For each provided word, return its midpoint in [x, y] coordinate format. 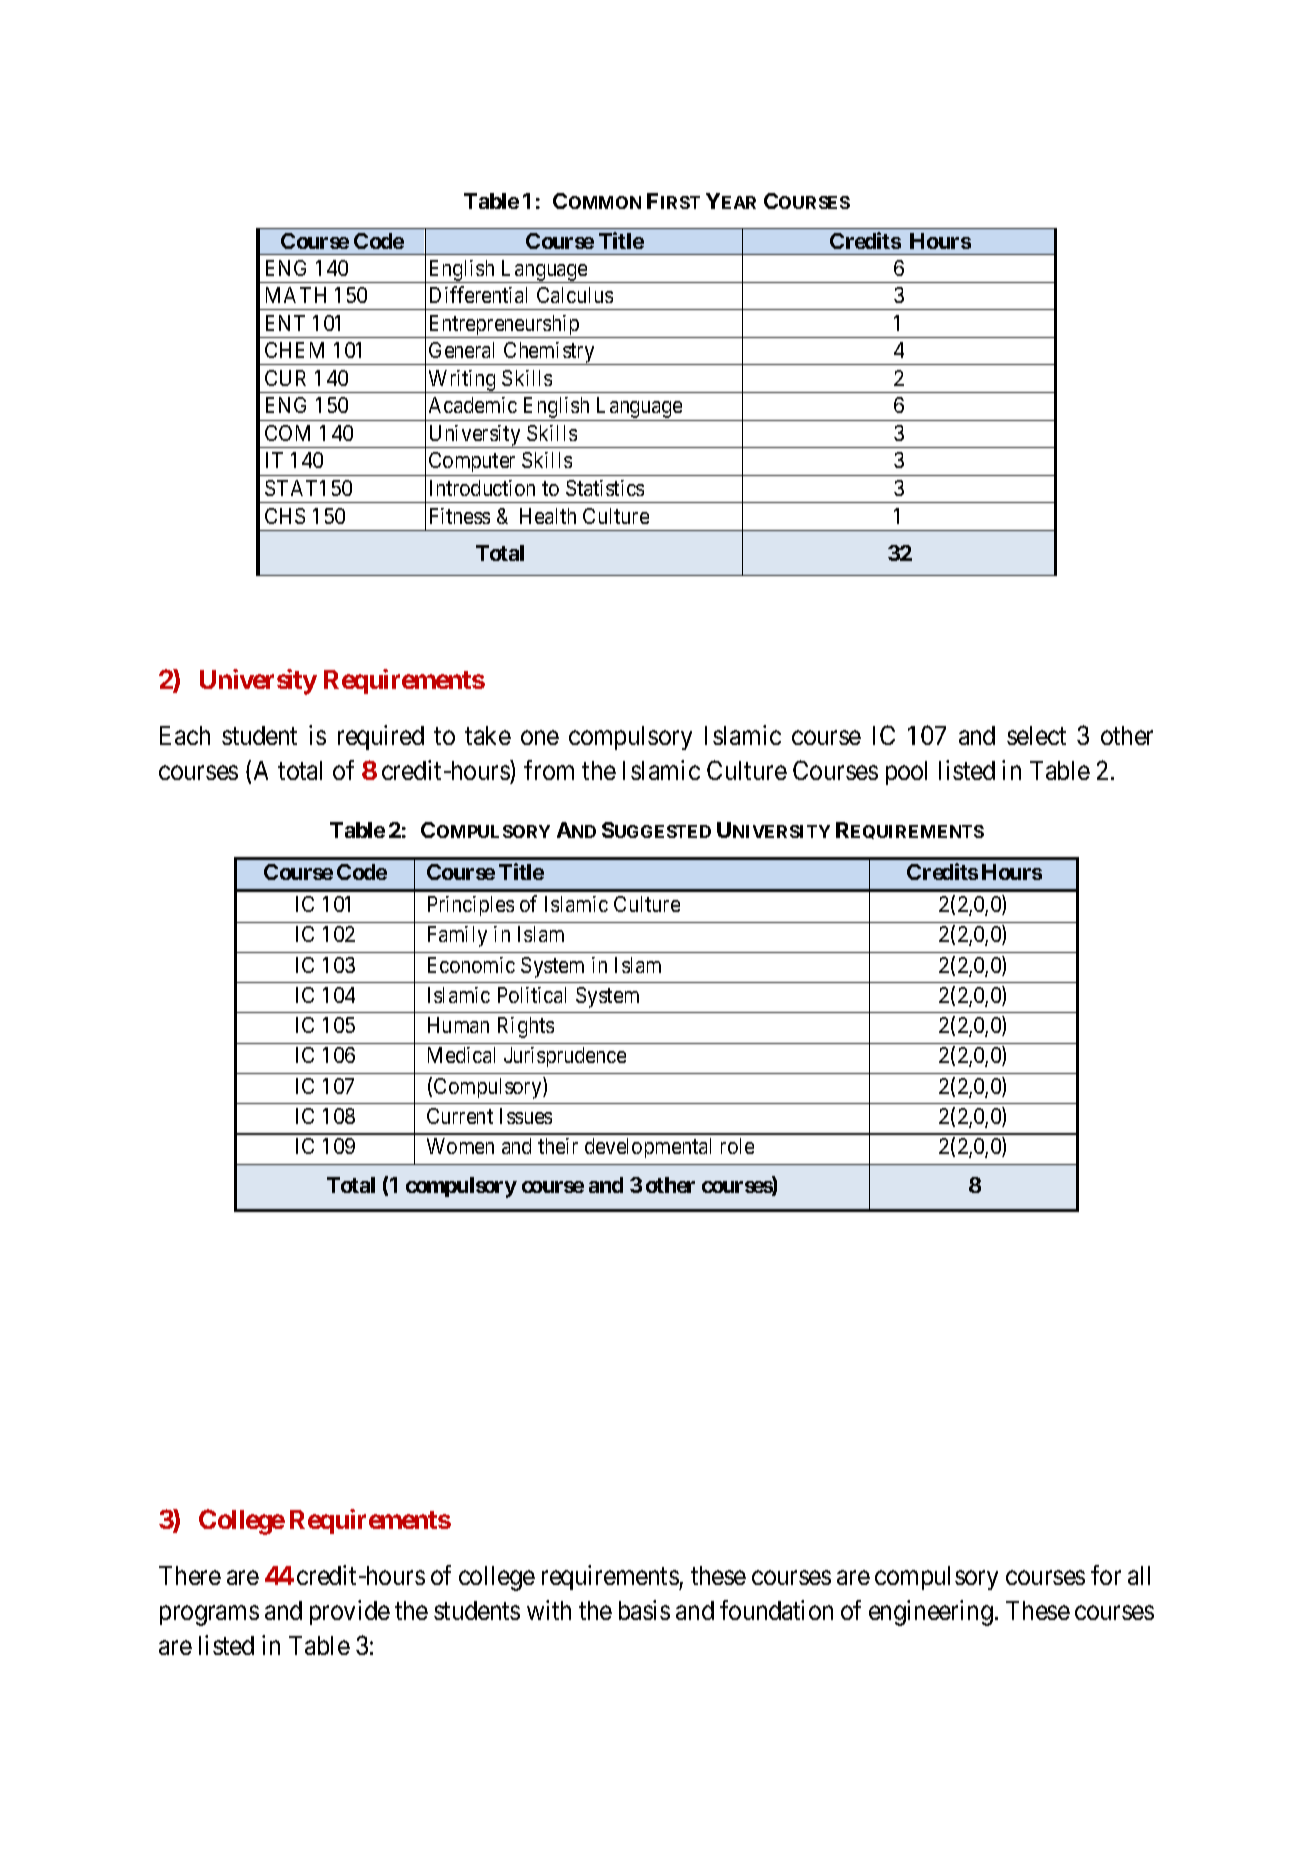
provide [350, 1612]
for [1106, 1575]
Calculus [575, 295]
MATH [296, 295]
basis [644, 1610]
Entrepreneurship [503, 326]
